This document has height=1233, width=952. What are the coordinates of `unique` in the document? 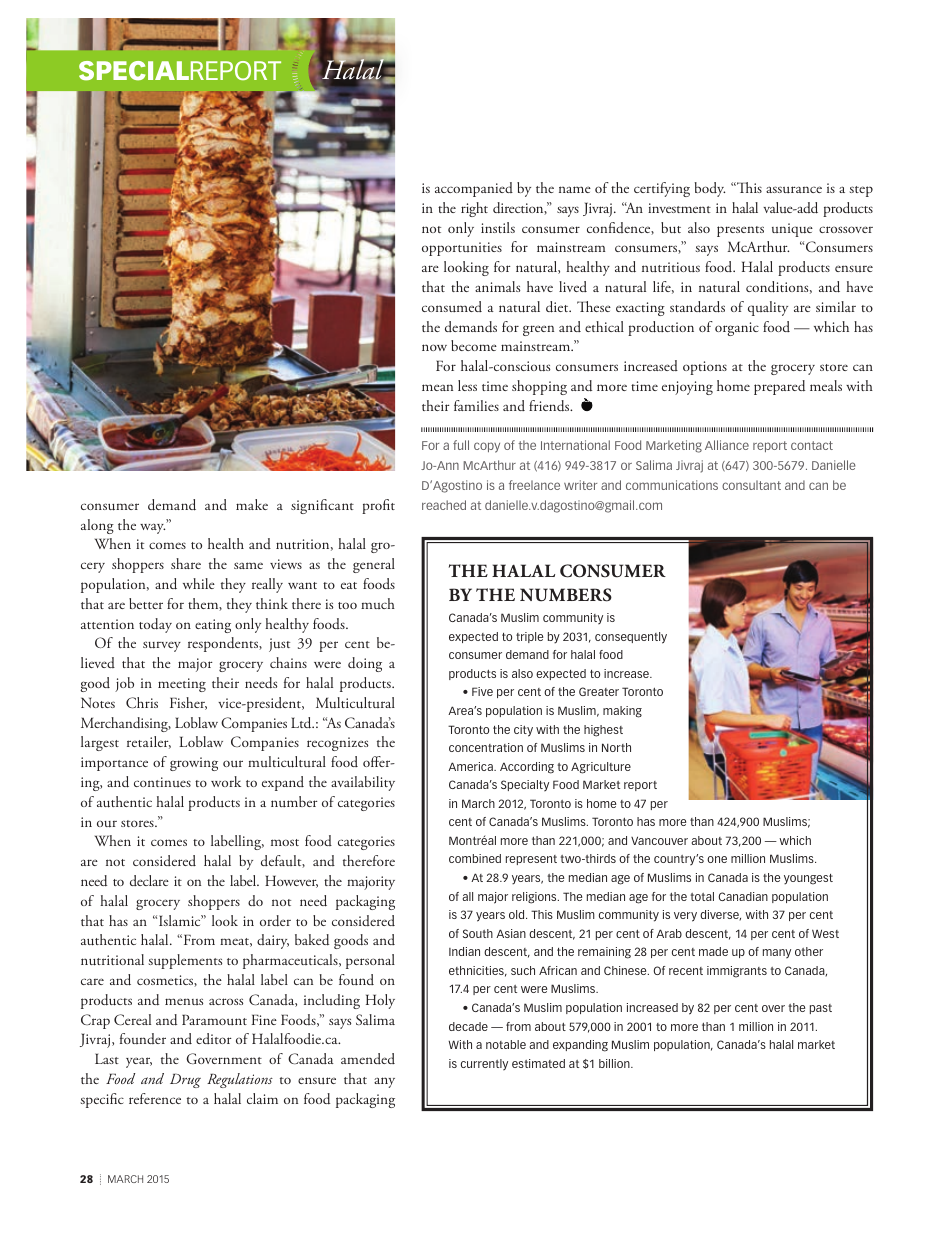 It's located at (792, 230).
